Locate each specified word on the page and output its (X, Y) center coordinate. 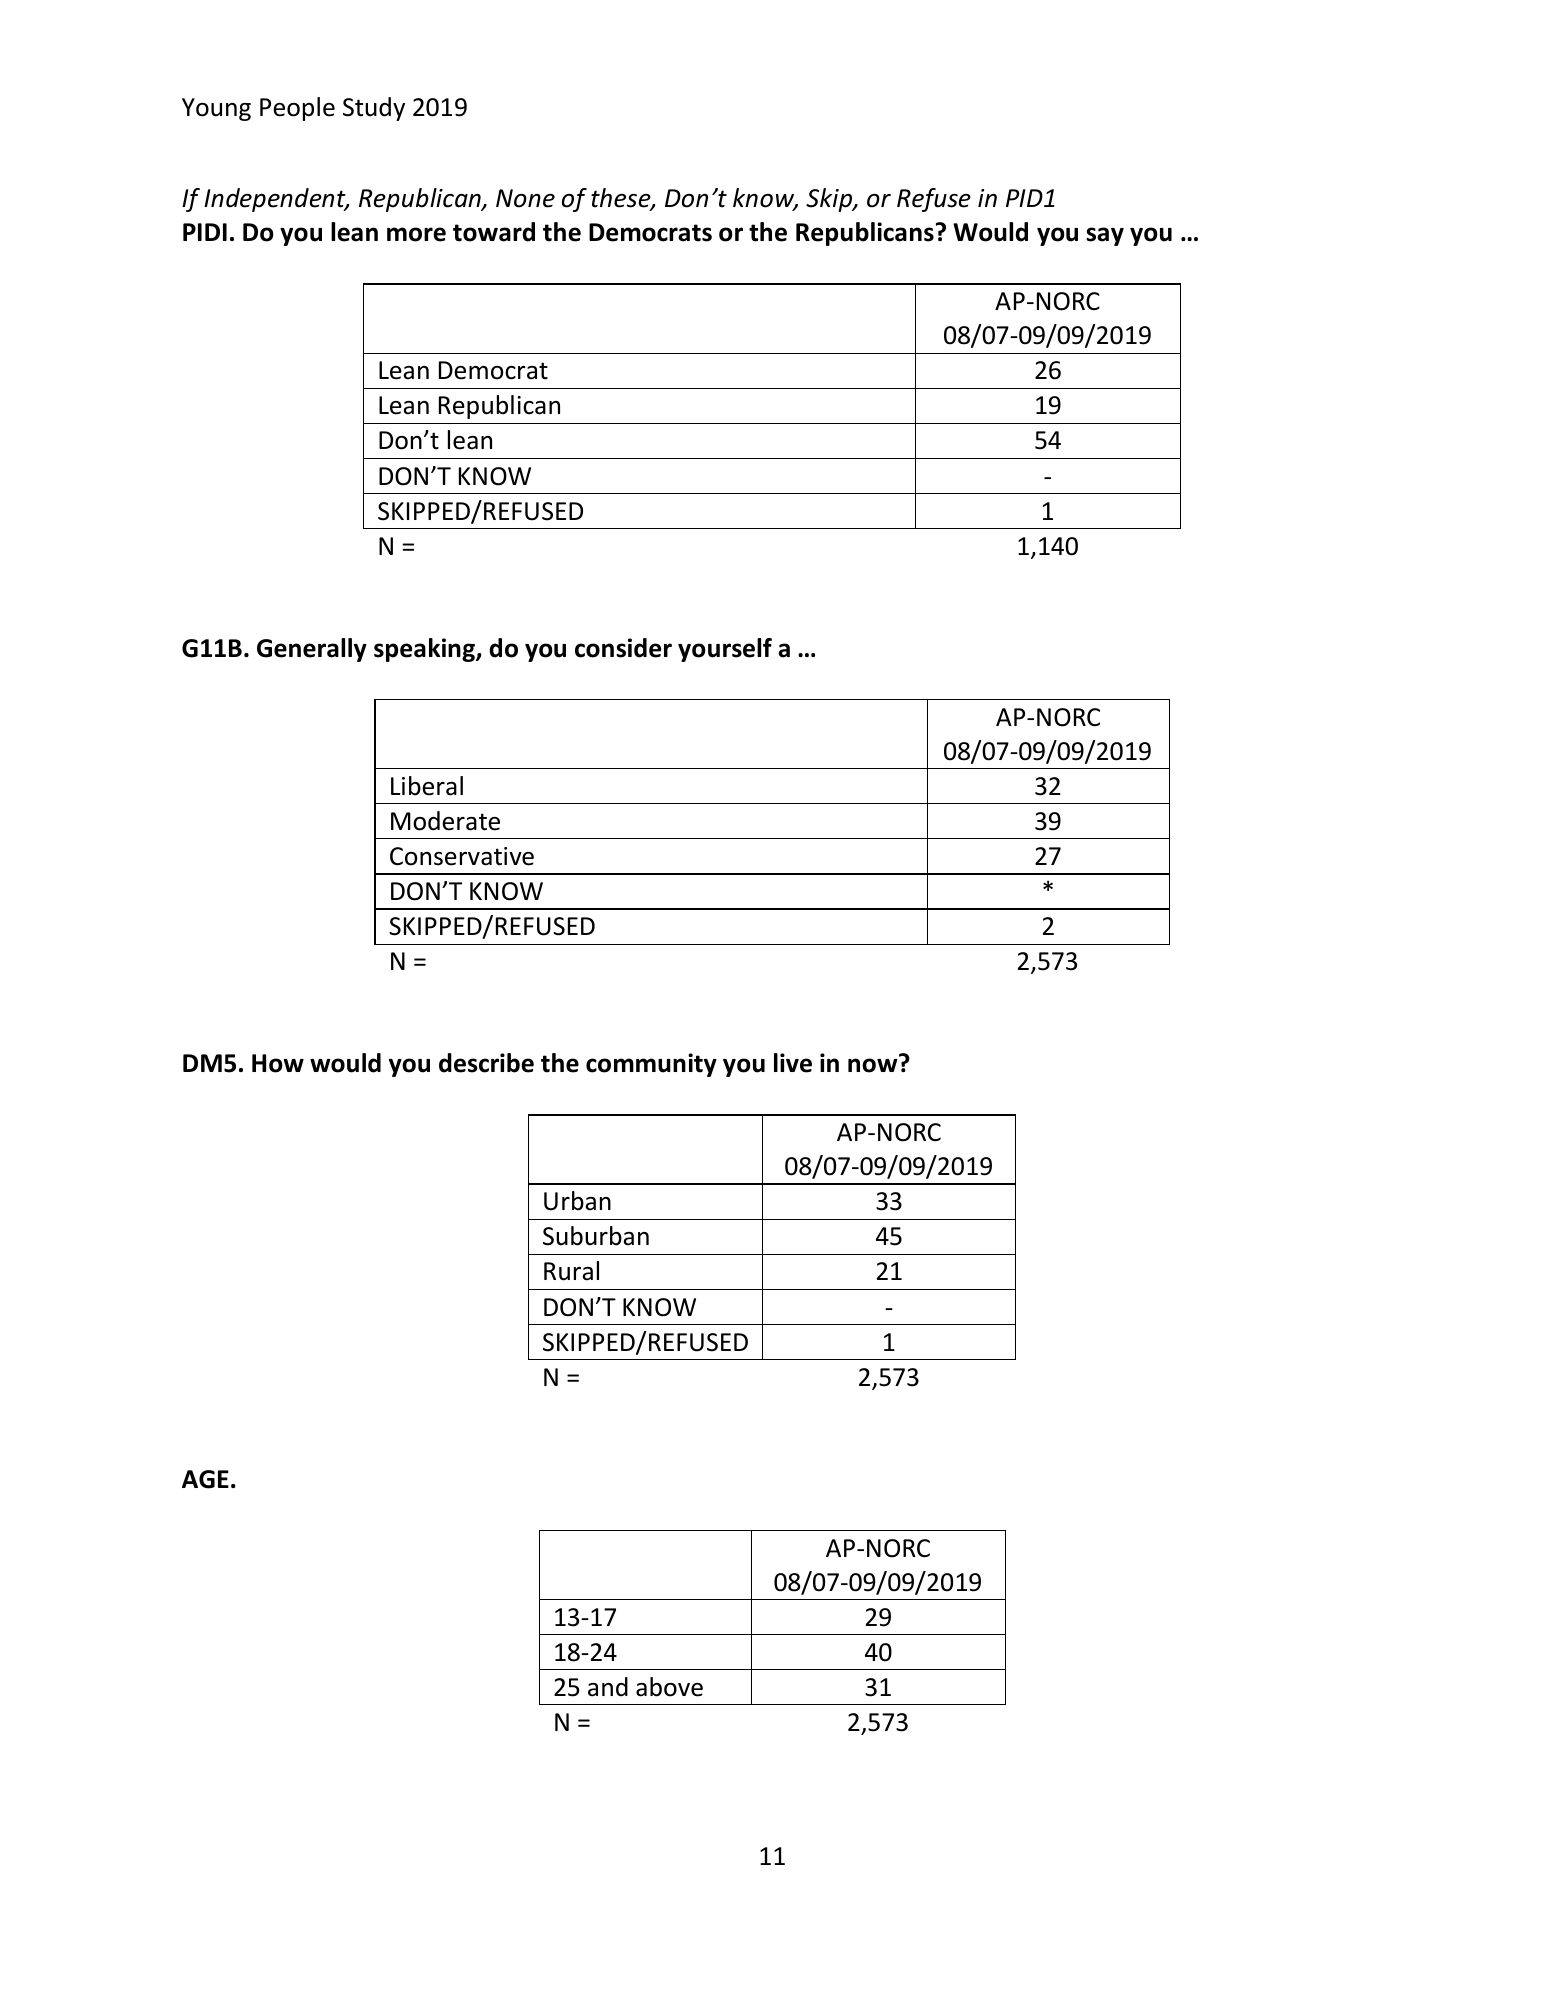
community (651, 1065)
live (793, 1063)
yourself (725, 650)
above (669, 1687)
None (525, 198)
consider (623, 648)
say (1105, 236)
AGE (205, 1479)
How (278, 1063)
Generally (312, 650)
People (297, 109)
